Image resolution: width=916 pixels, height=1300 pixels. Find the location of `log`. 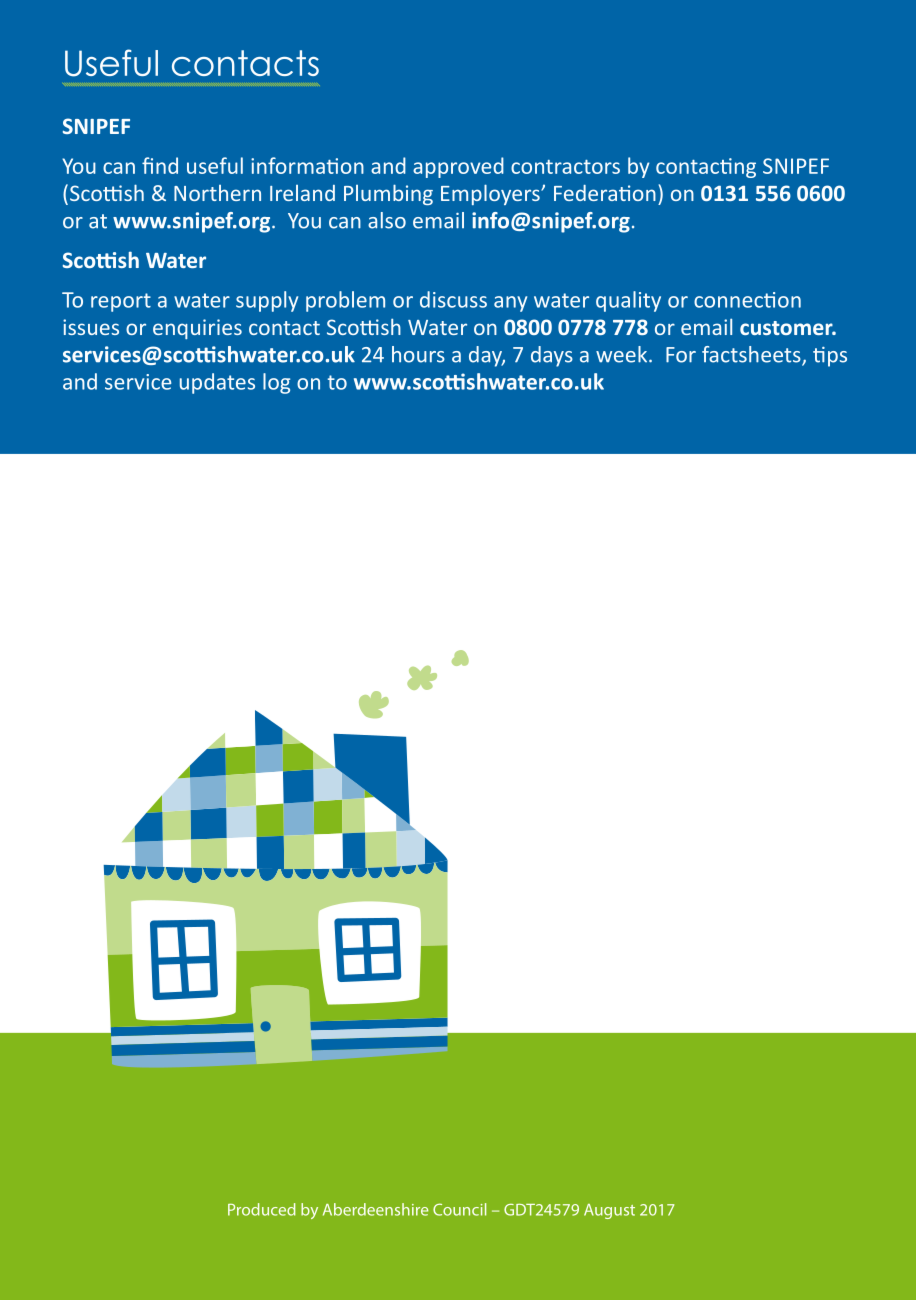

log is located at coordinates (276, 383).
